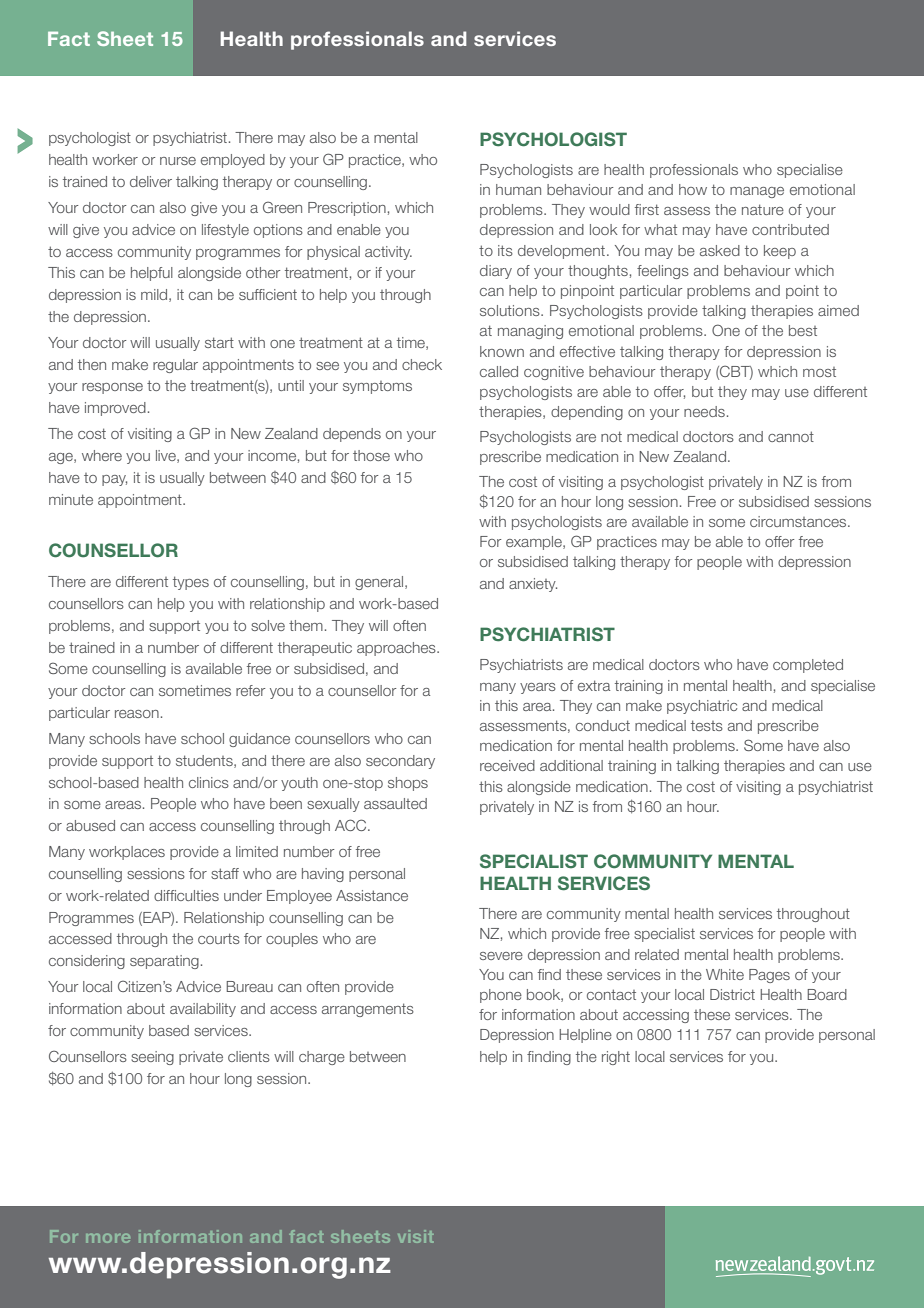  What do you see at coordinates (518, 189) in the page?
I see `human` at bounding box center [518, 189].
